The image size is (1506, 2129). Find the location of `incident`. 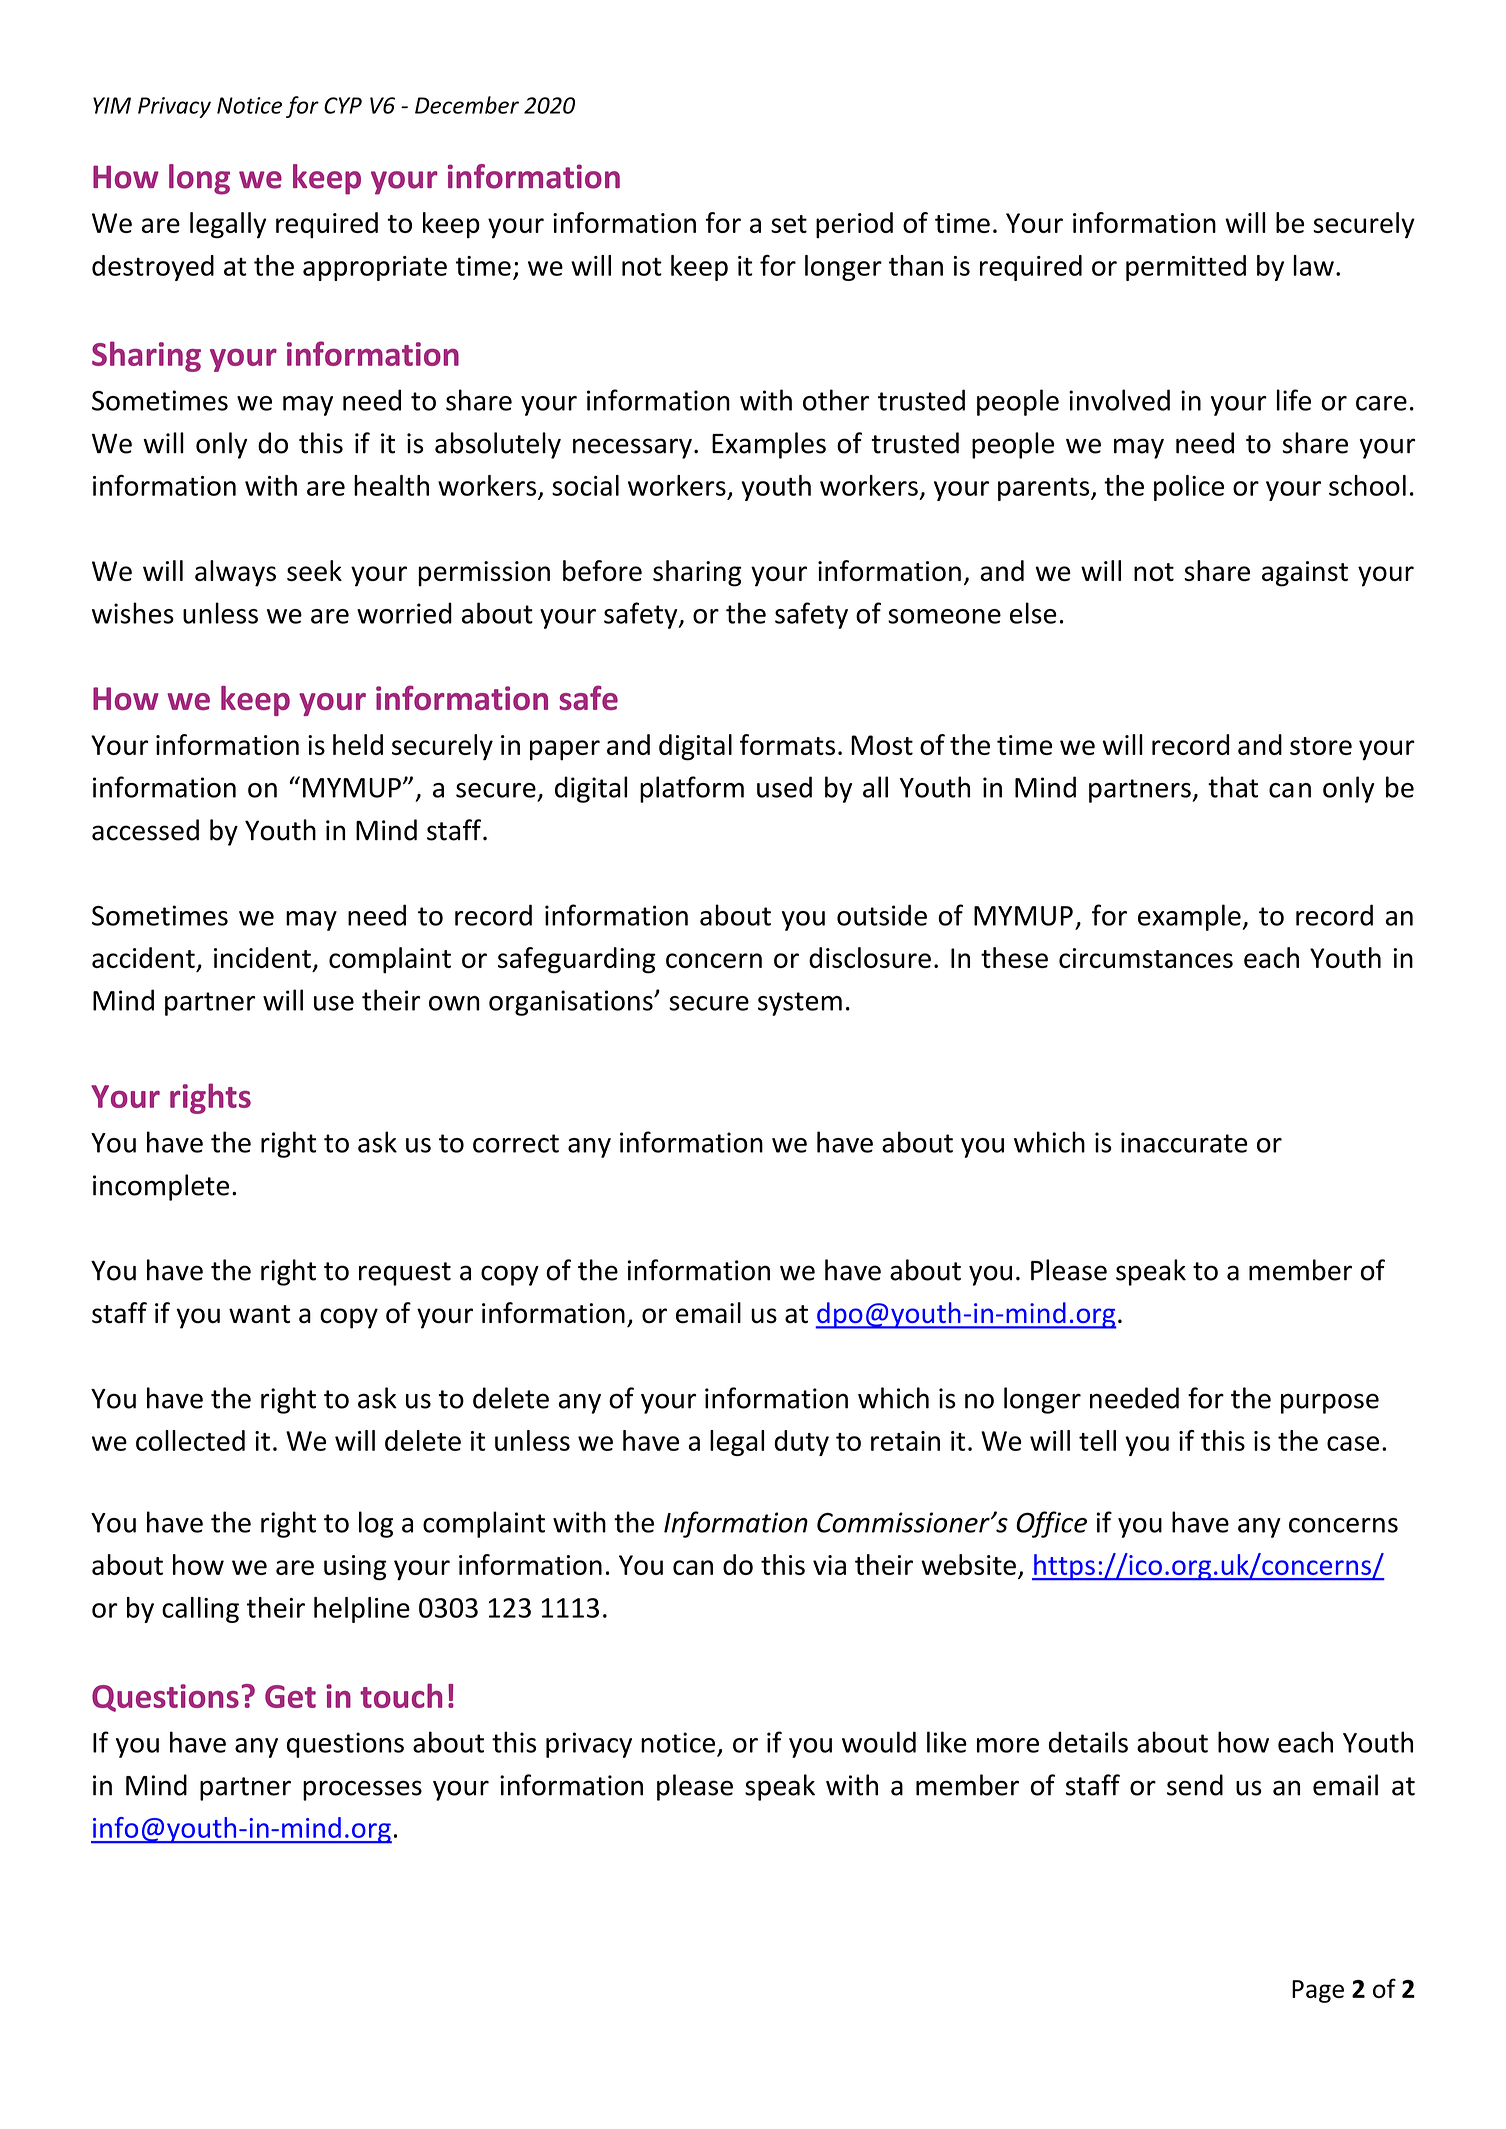

incident is located at coordinates (262, 957).
